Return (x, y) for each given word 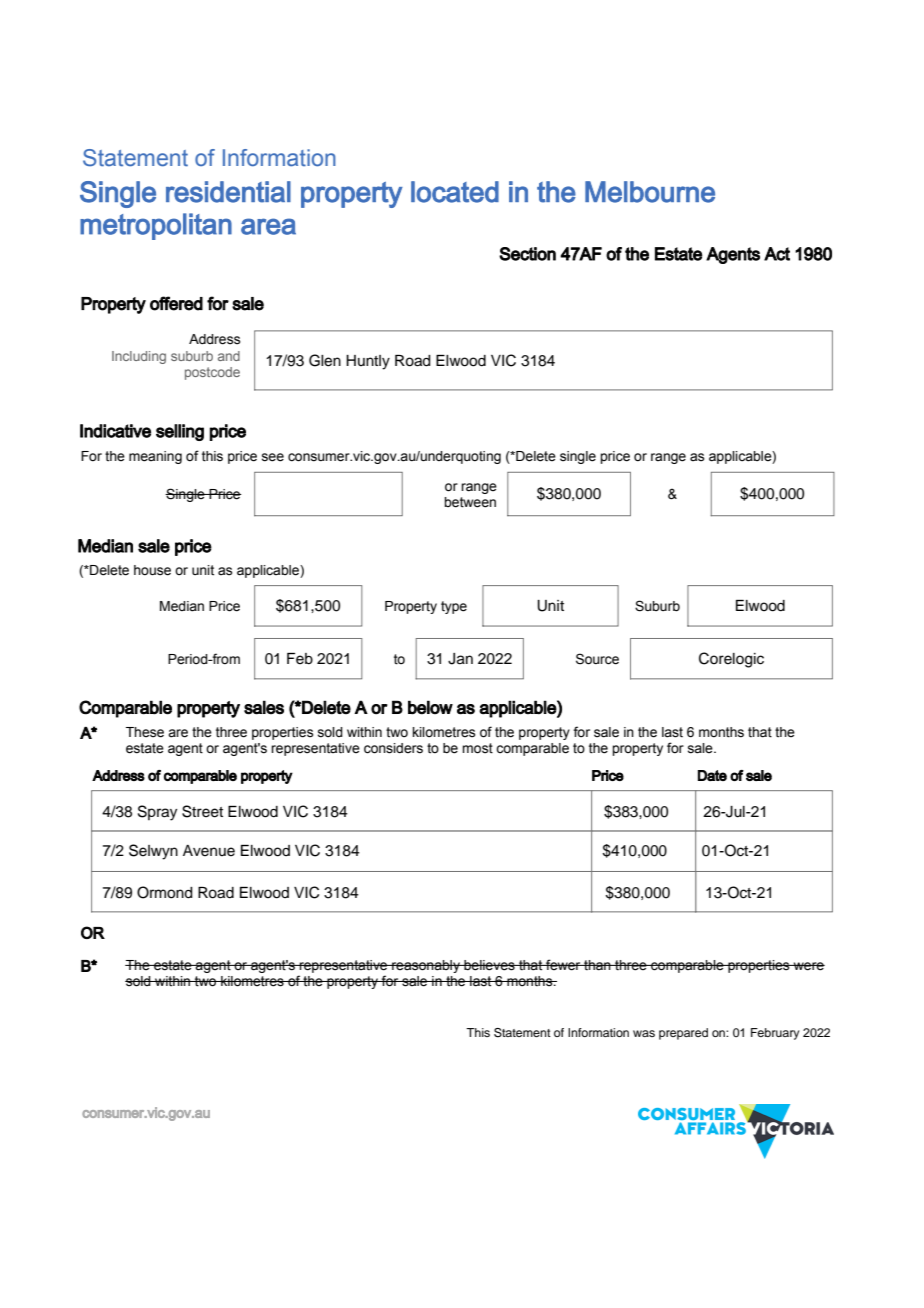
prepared (683, 1034)
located (455, 192)
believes (489, 965)
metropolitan (156, 226)
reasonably (426, 966)
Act (777, 254)
